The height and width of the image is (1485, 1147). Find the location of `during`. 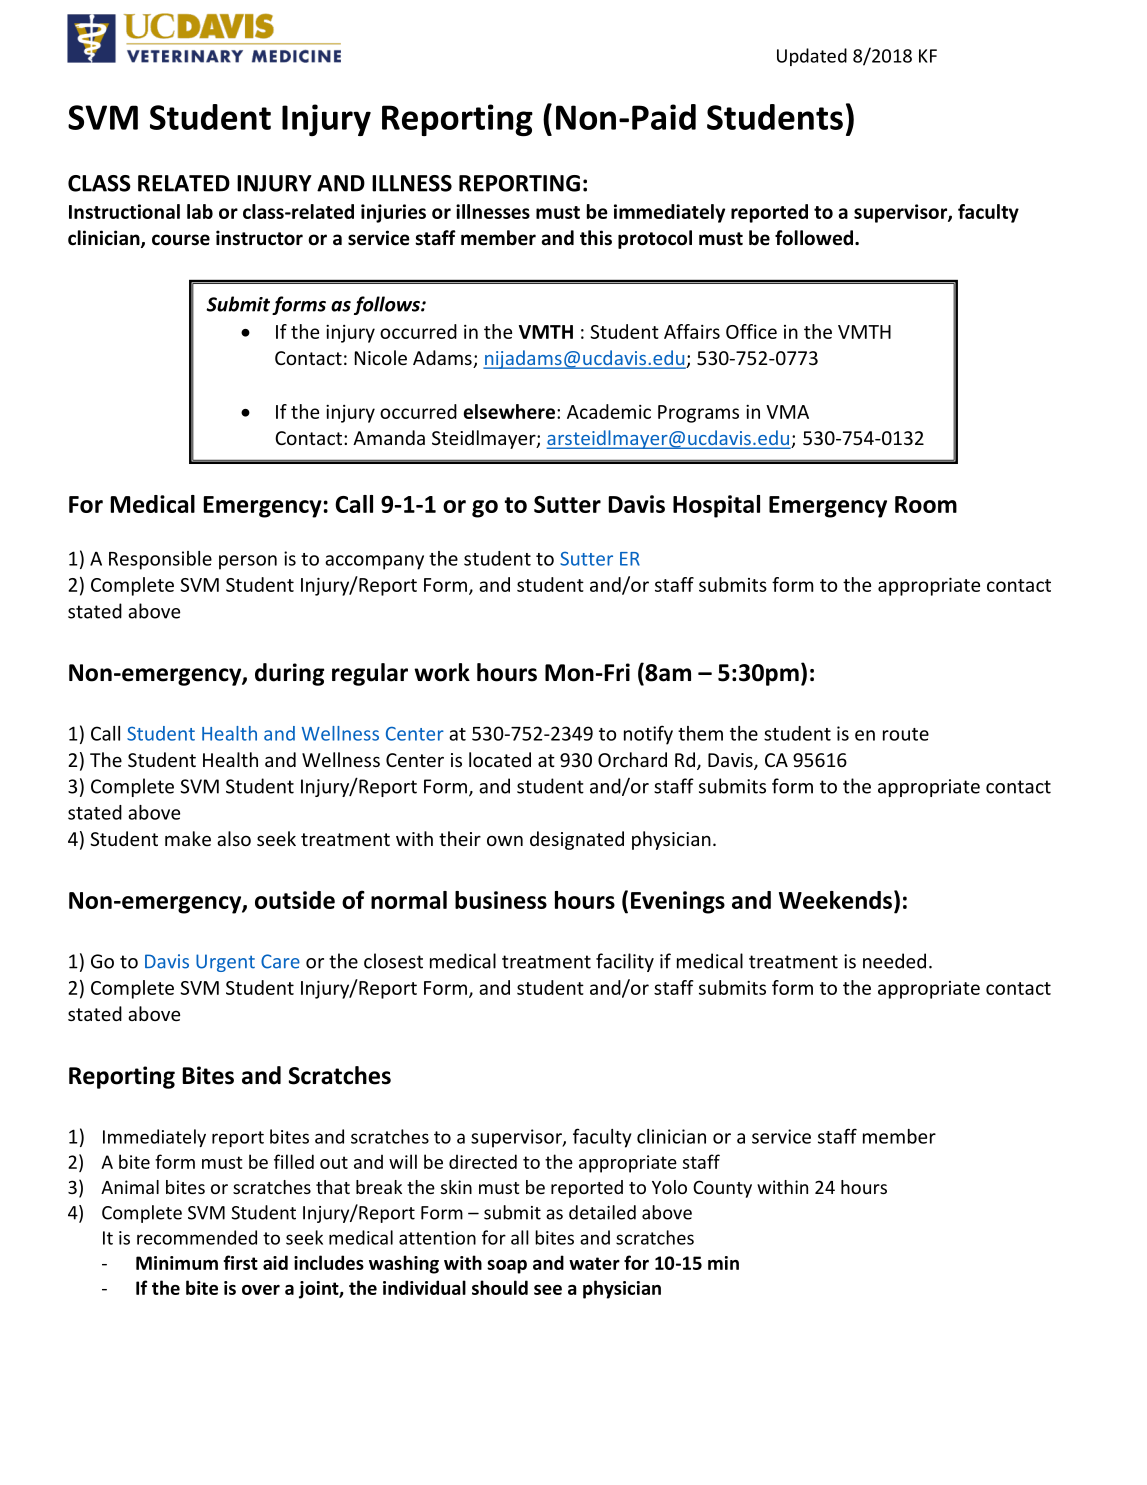

during is located at coordinates (289, 674).
